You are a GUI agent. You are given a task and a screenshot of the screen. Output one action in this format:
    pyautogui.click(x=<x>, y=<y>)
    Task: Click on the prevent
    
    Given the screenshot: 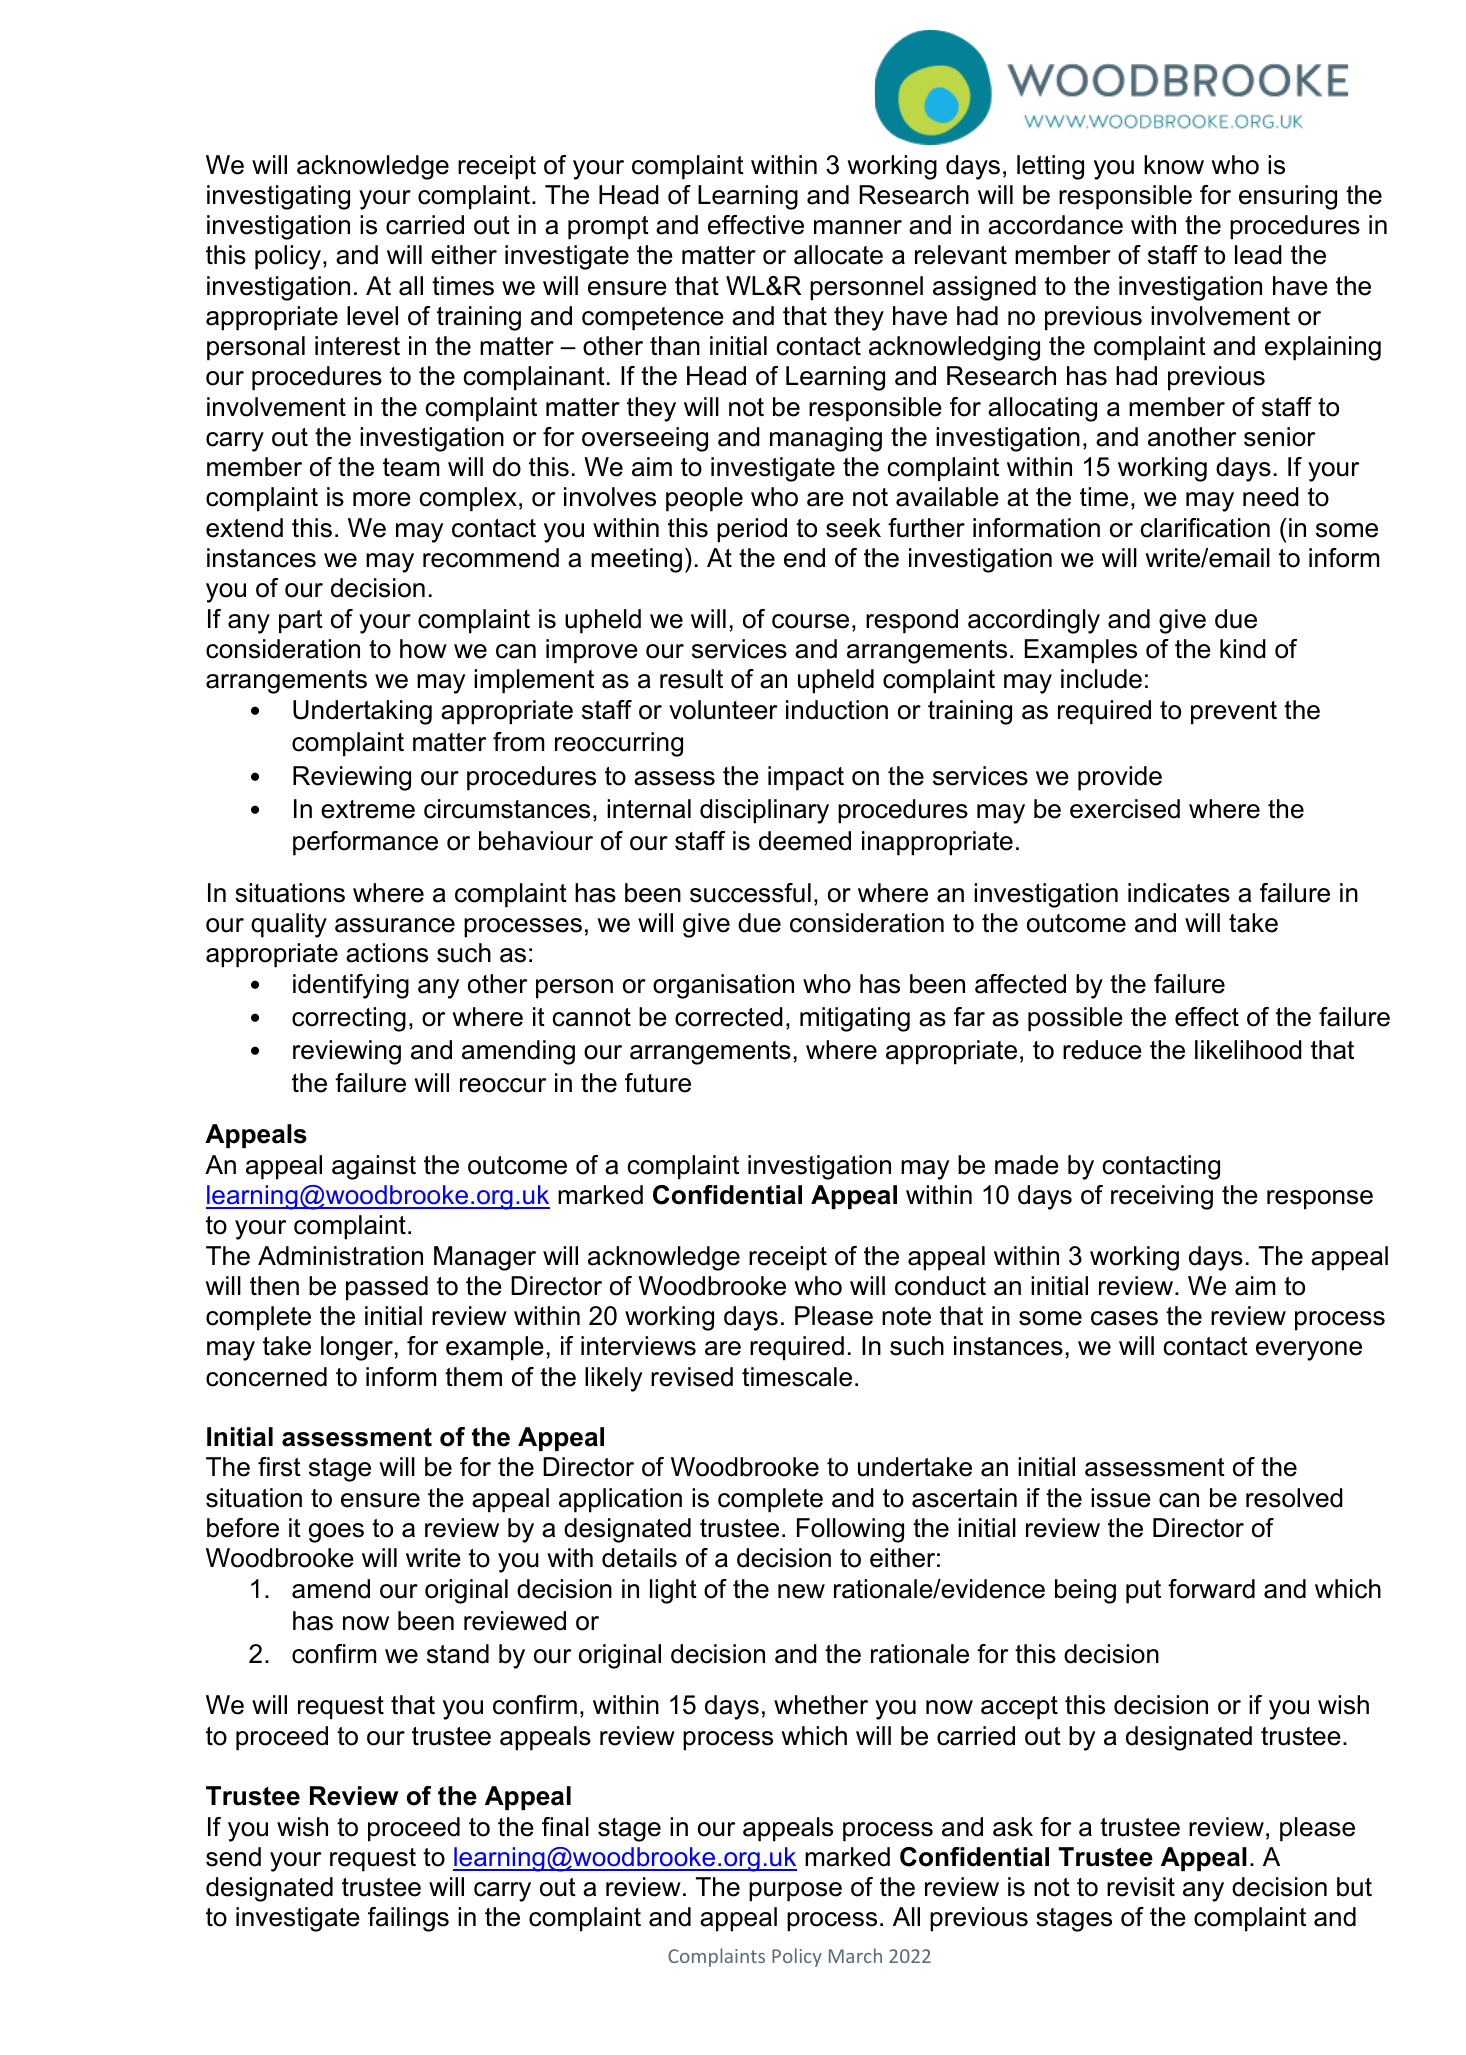 What is the action you would take?
    pyautogui.click(x=1234, y=713)
